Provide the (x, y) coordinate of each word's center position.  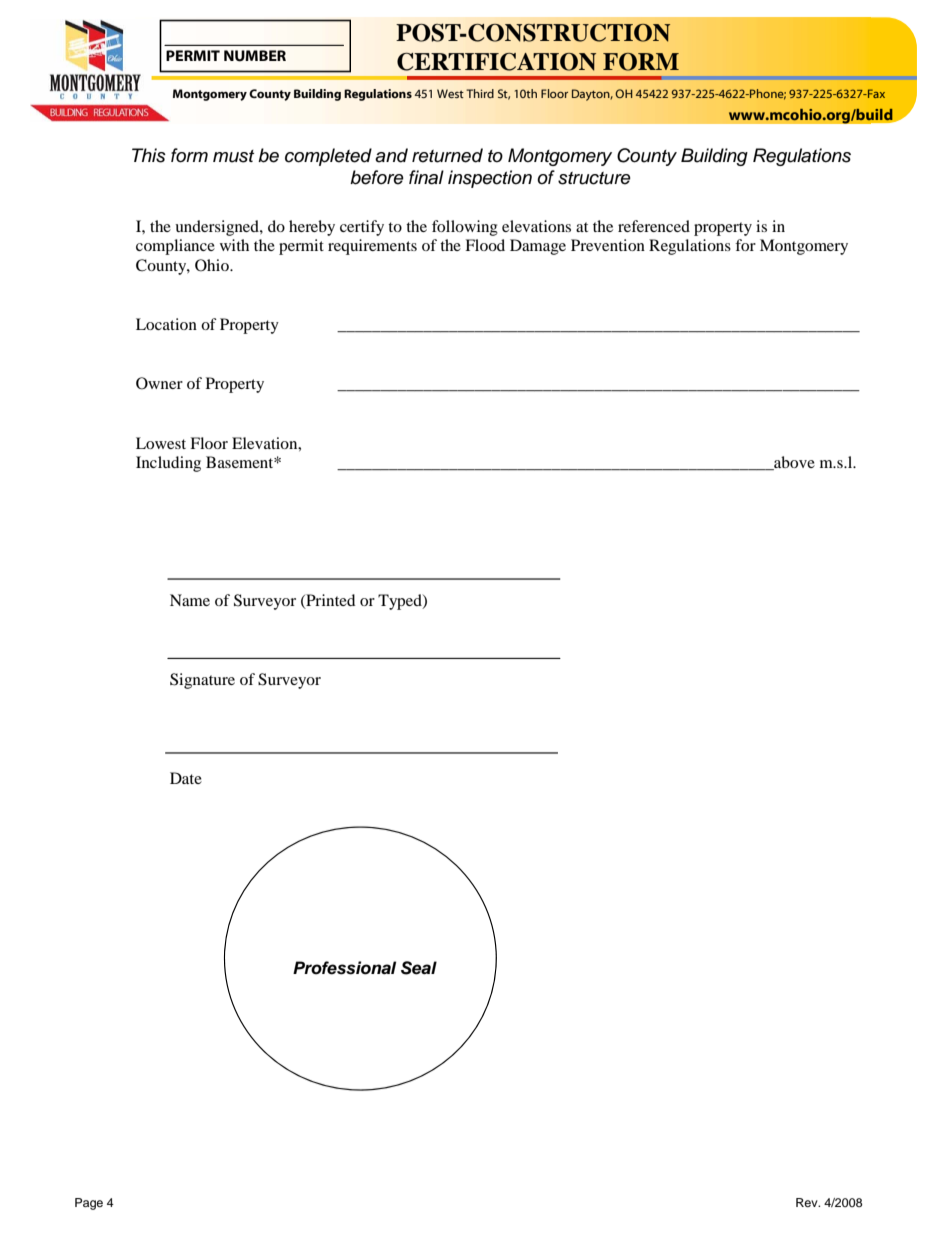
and (391, 155)
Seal (419, 968)
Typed (401, 602)
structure (594, 178)
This (149, 155)
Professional (344, 968)
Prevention (608, 245)
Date (186, 778)
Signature (202, 681)
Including (168, 464)
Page (89, 1204)
